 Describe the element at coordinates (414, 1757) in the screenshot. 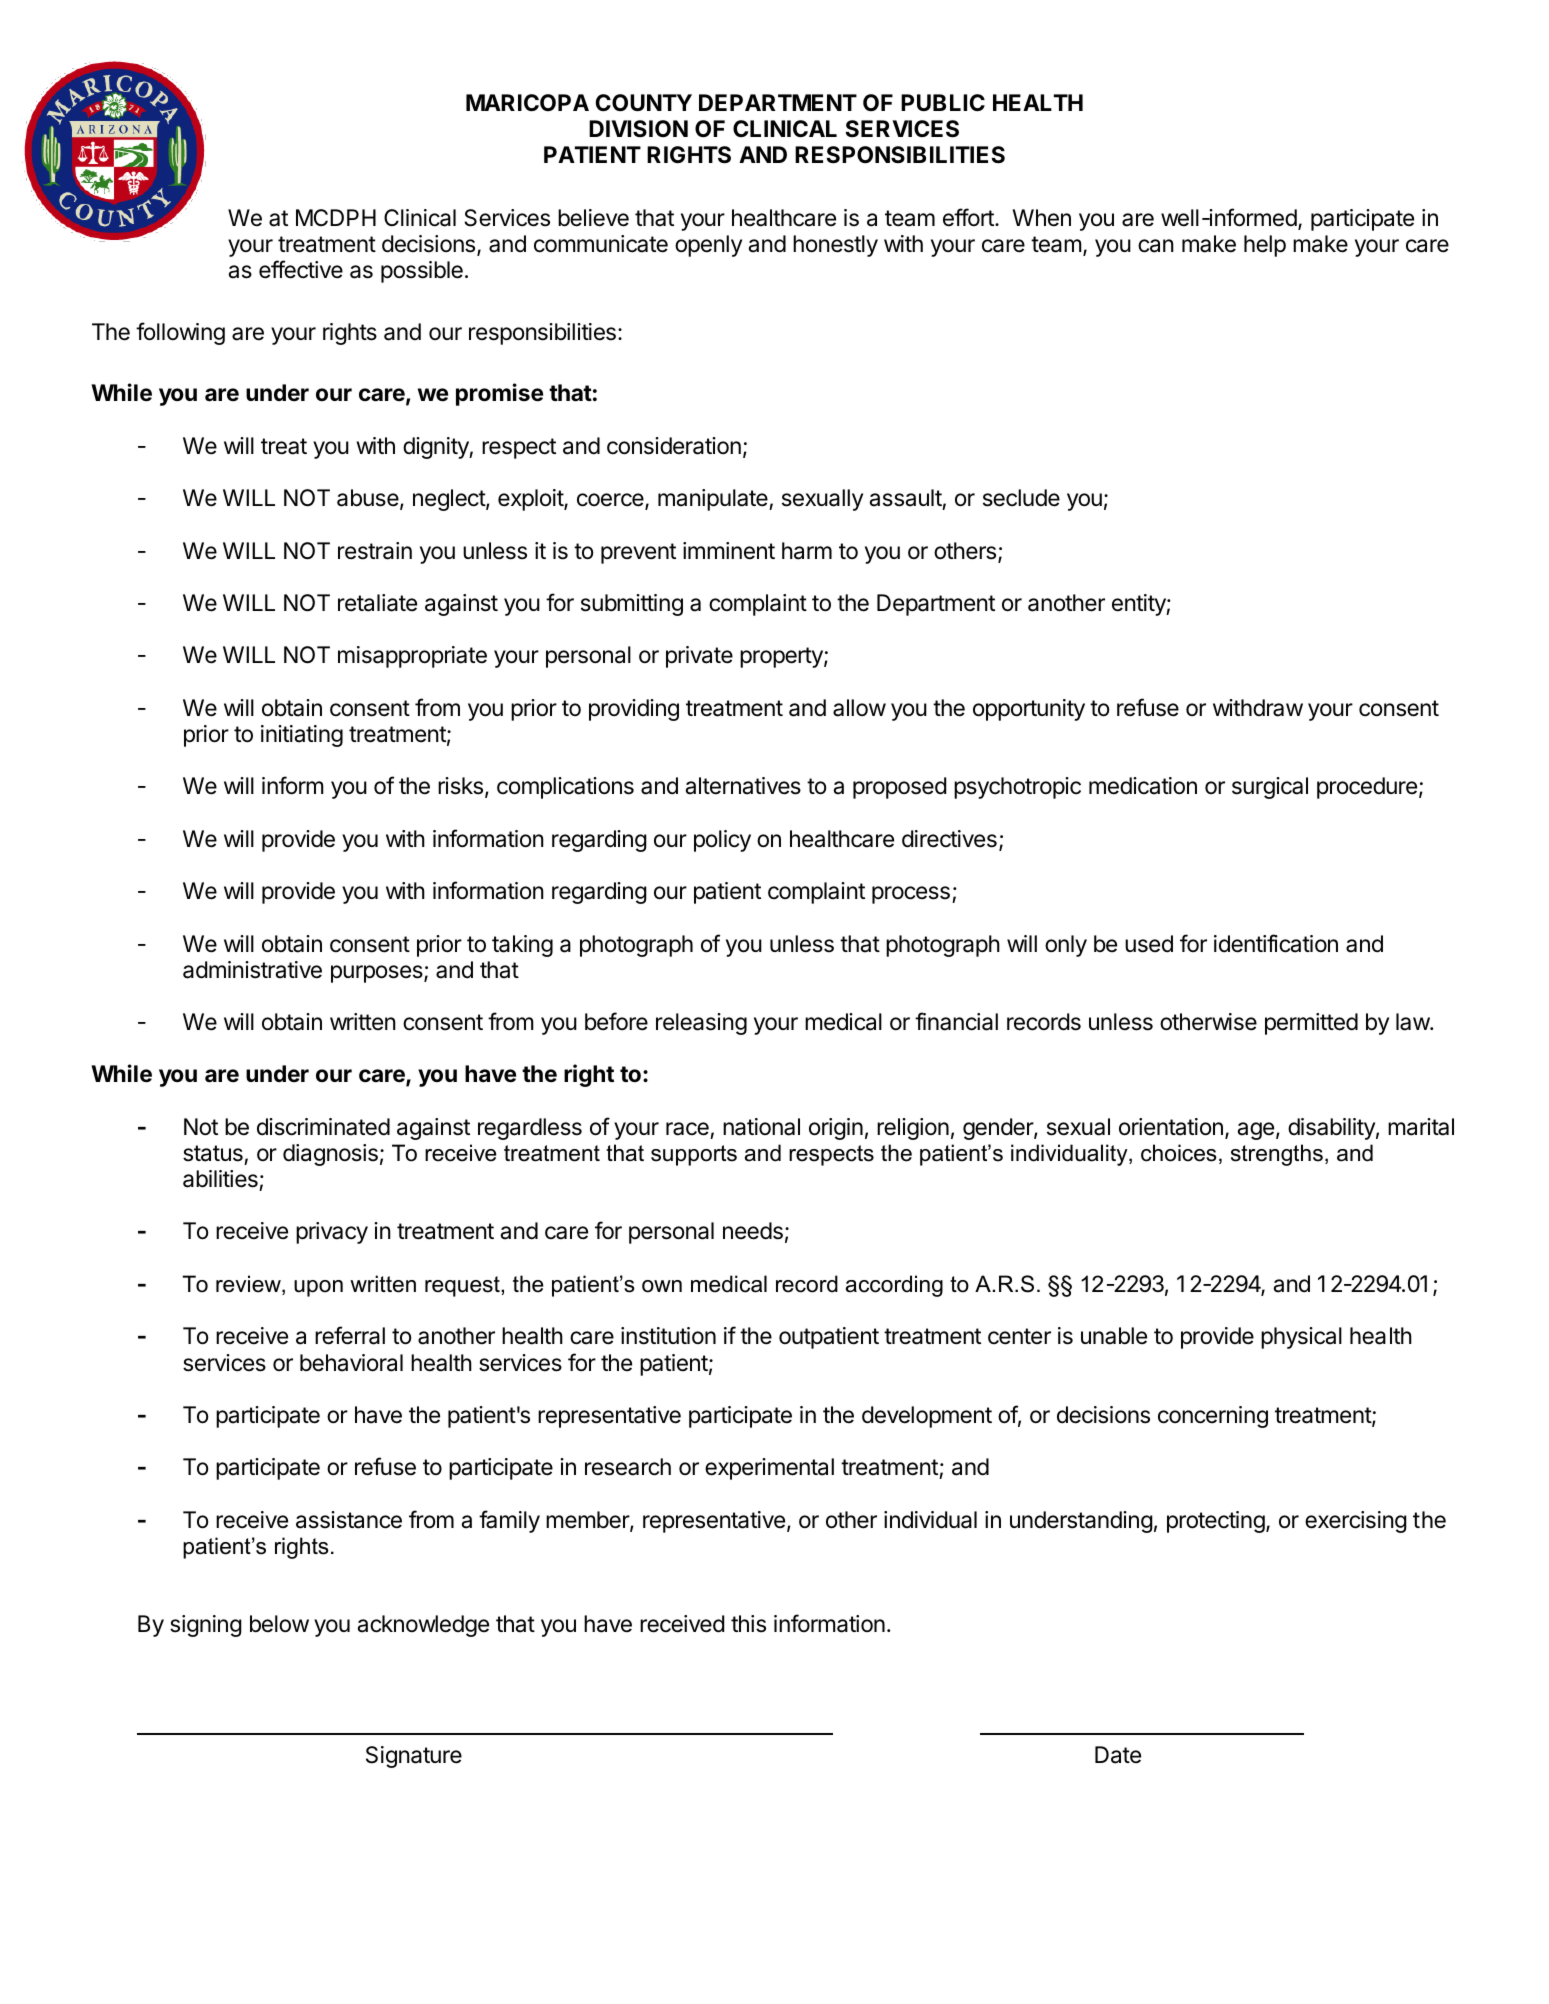

I see `Signature` at that location.
